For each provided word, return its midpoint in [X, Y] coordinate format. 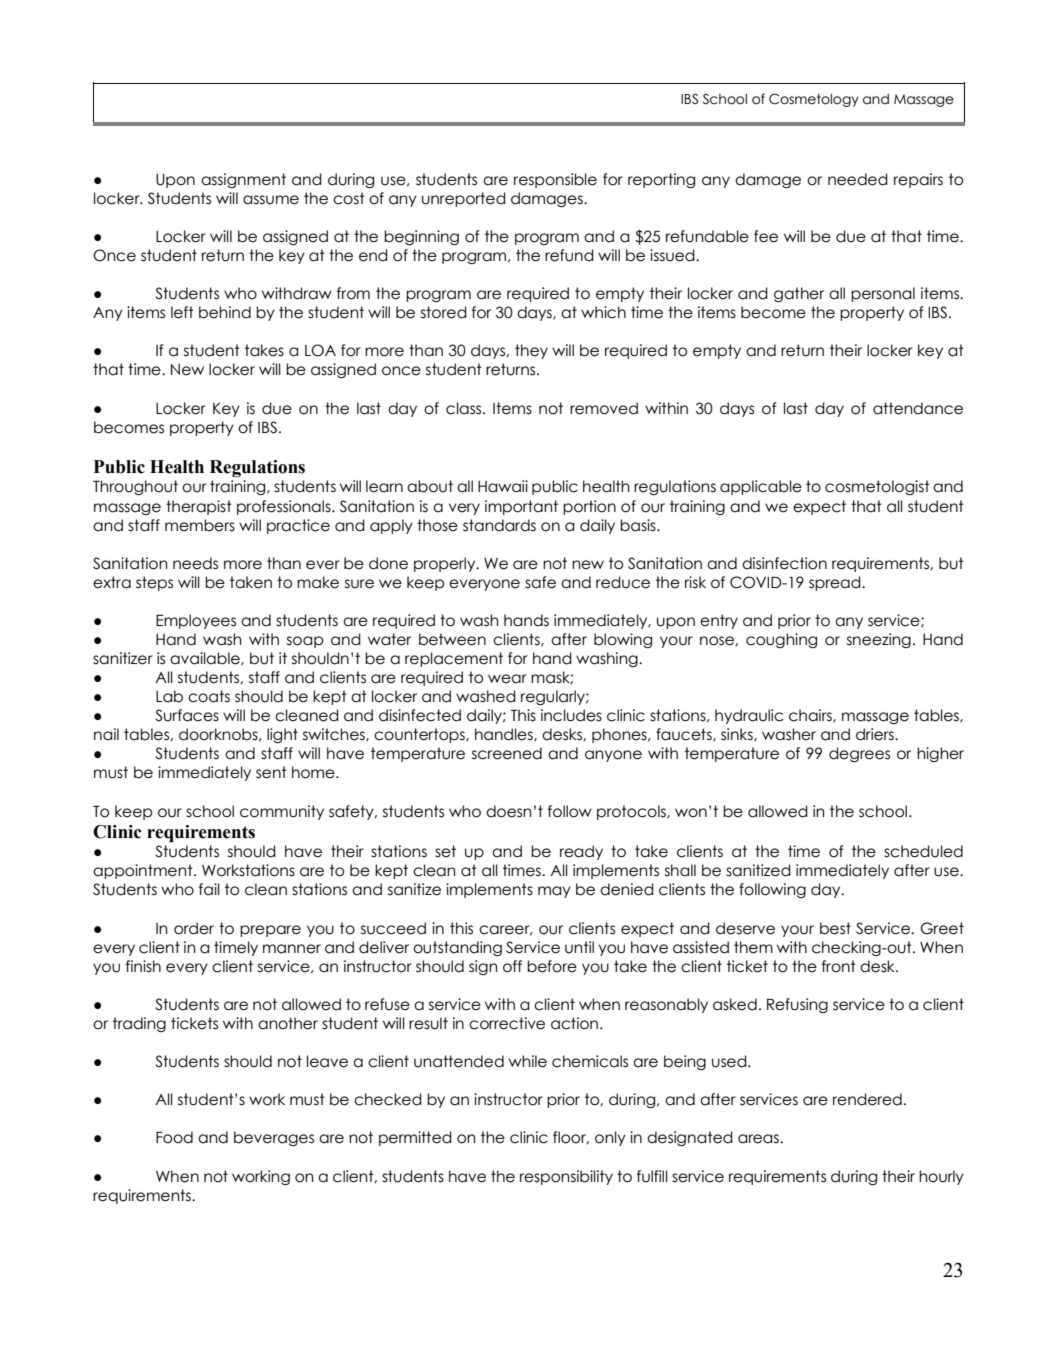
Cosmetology [814, 100]
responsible [555, 180]
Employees [196, 621]
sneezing [879, 640]
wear [507, 679]
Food [174, 1137]
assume [271, 200]
